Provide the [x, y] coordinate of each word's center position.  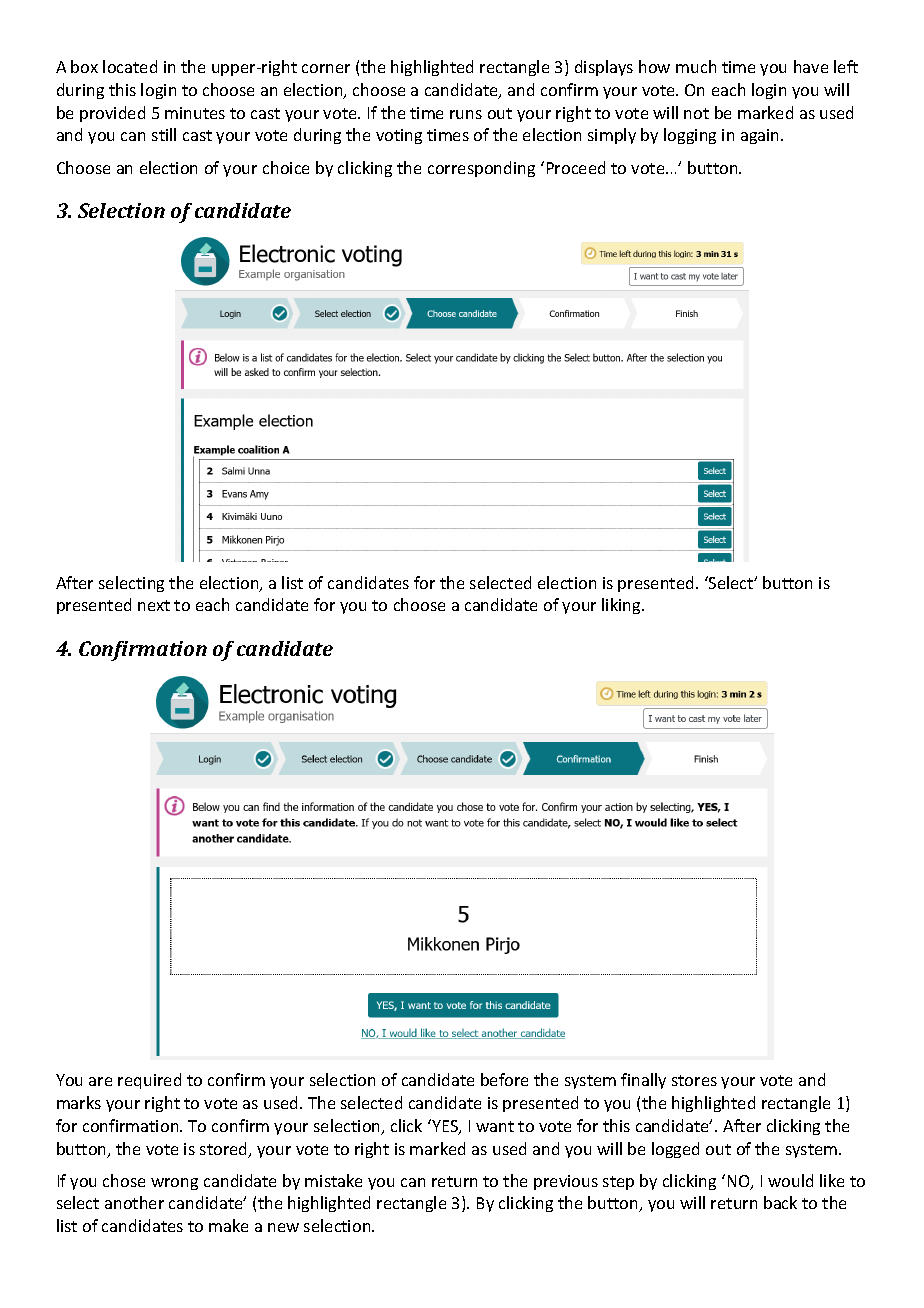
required [149, 1081]
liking [622, 606]
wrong [174, 1184]
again [761, 136]
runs [466, 114]
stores [694, 1080]
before [504, 1079]
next [154, 605]
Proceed [576, 167]
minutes [195, 113]
